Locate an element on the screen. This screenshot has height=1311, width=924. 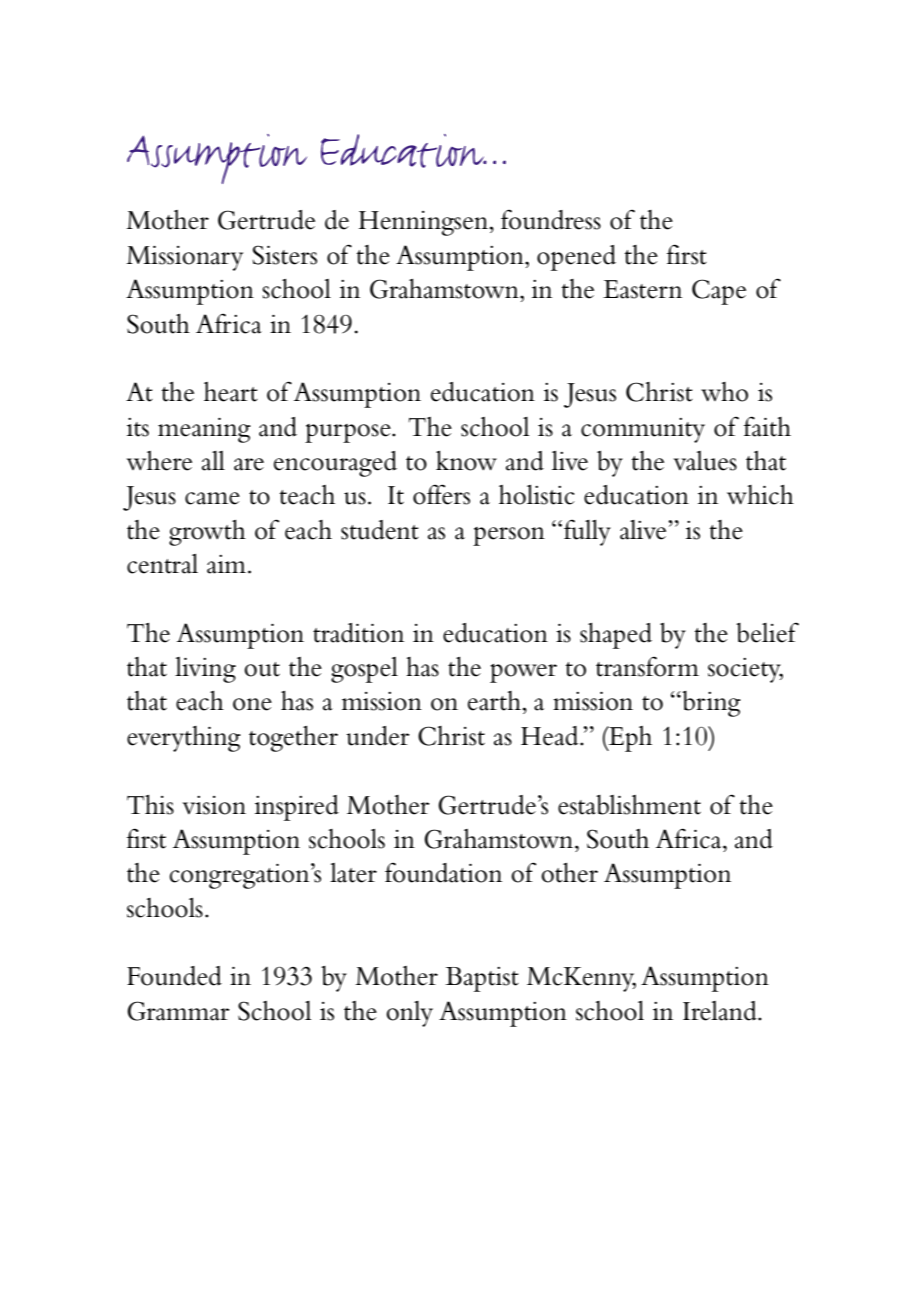
tradition is located at coordinates (358, 633).
